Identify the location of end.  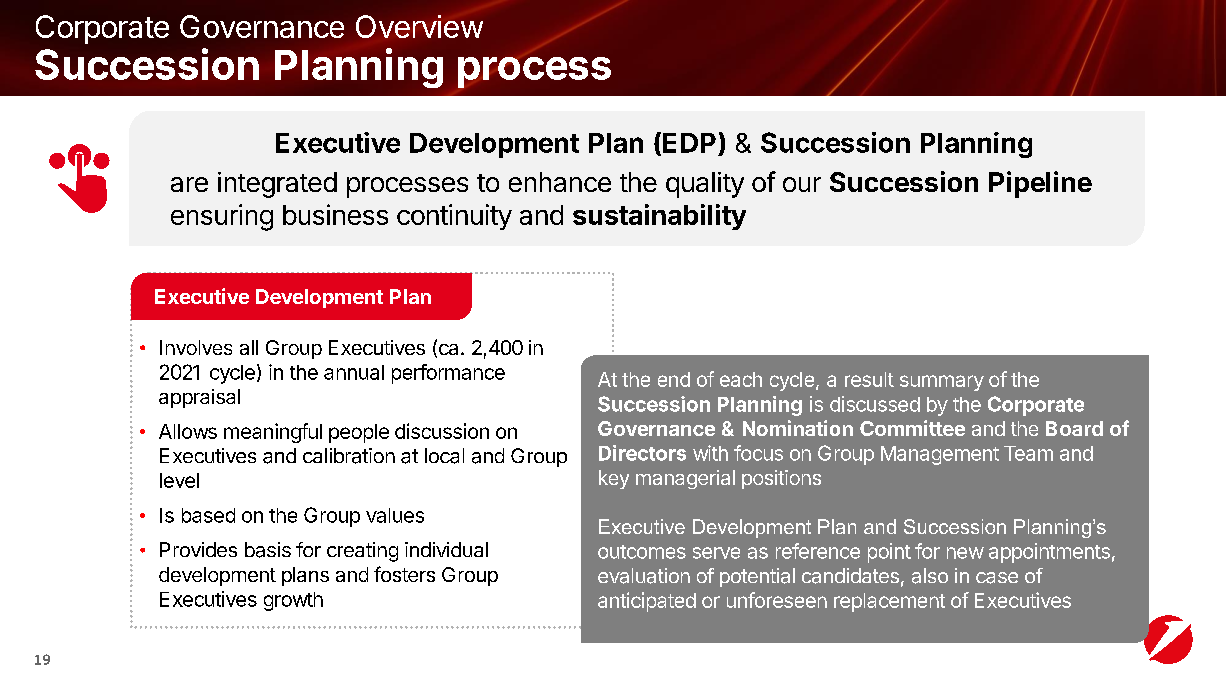
(674, 379).
